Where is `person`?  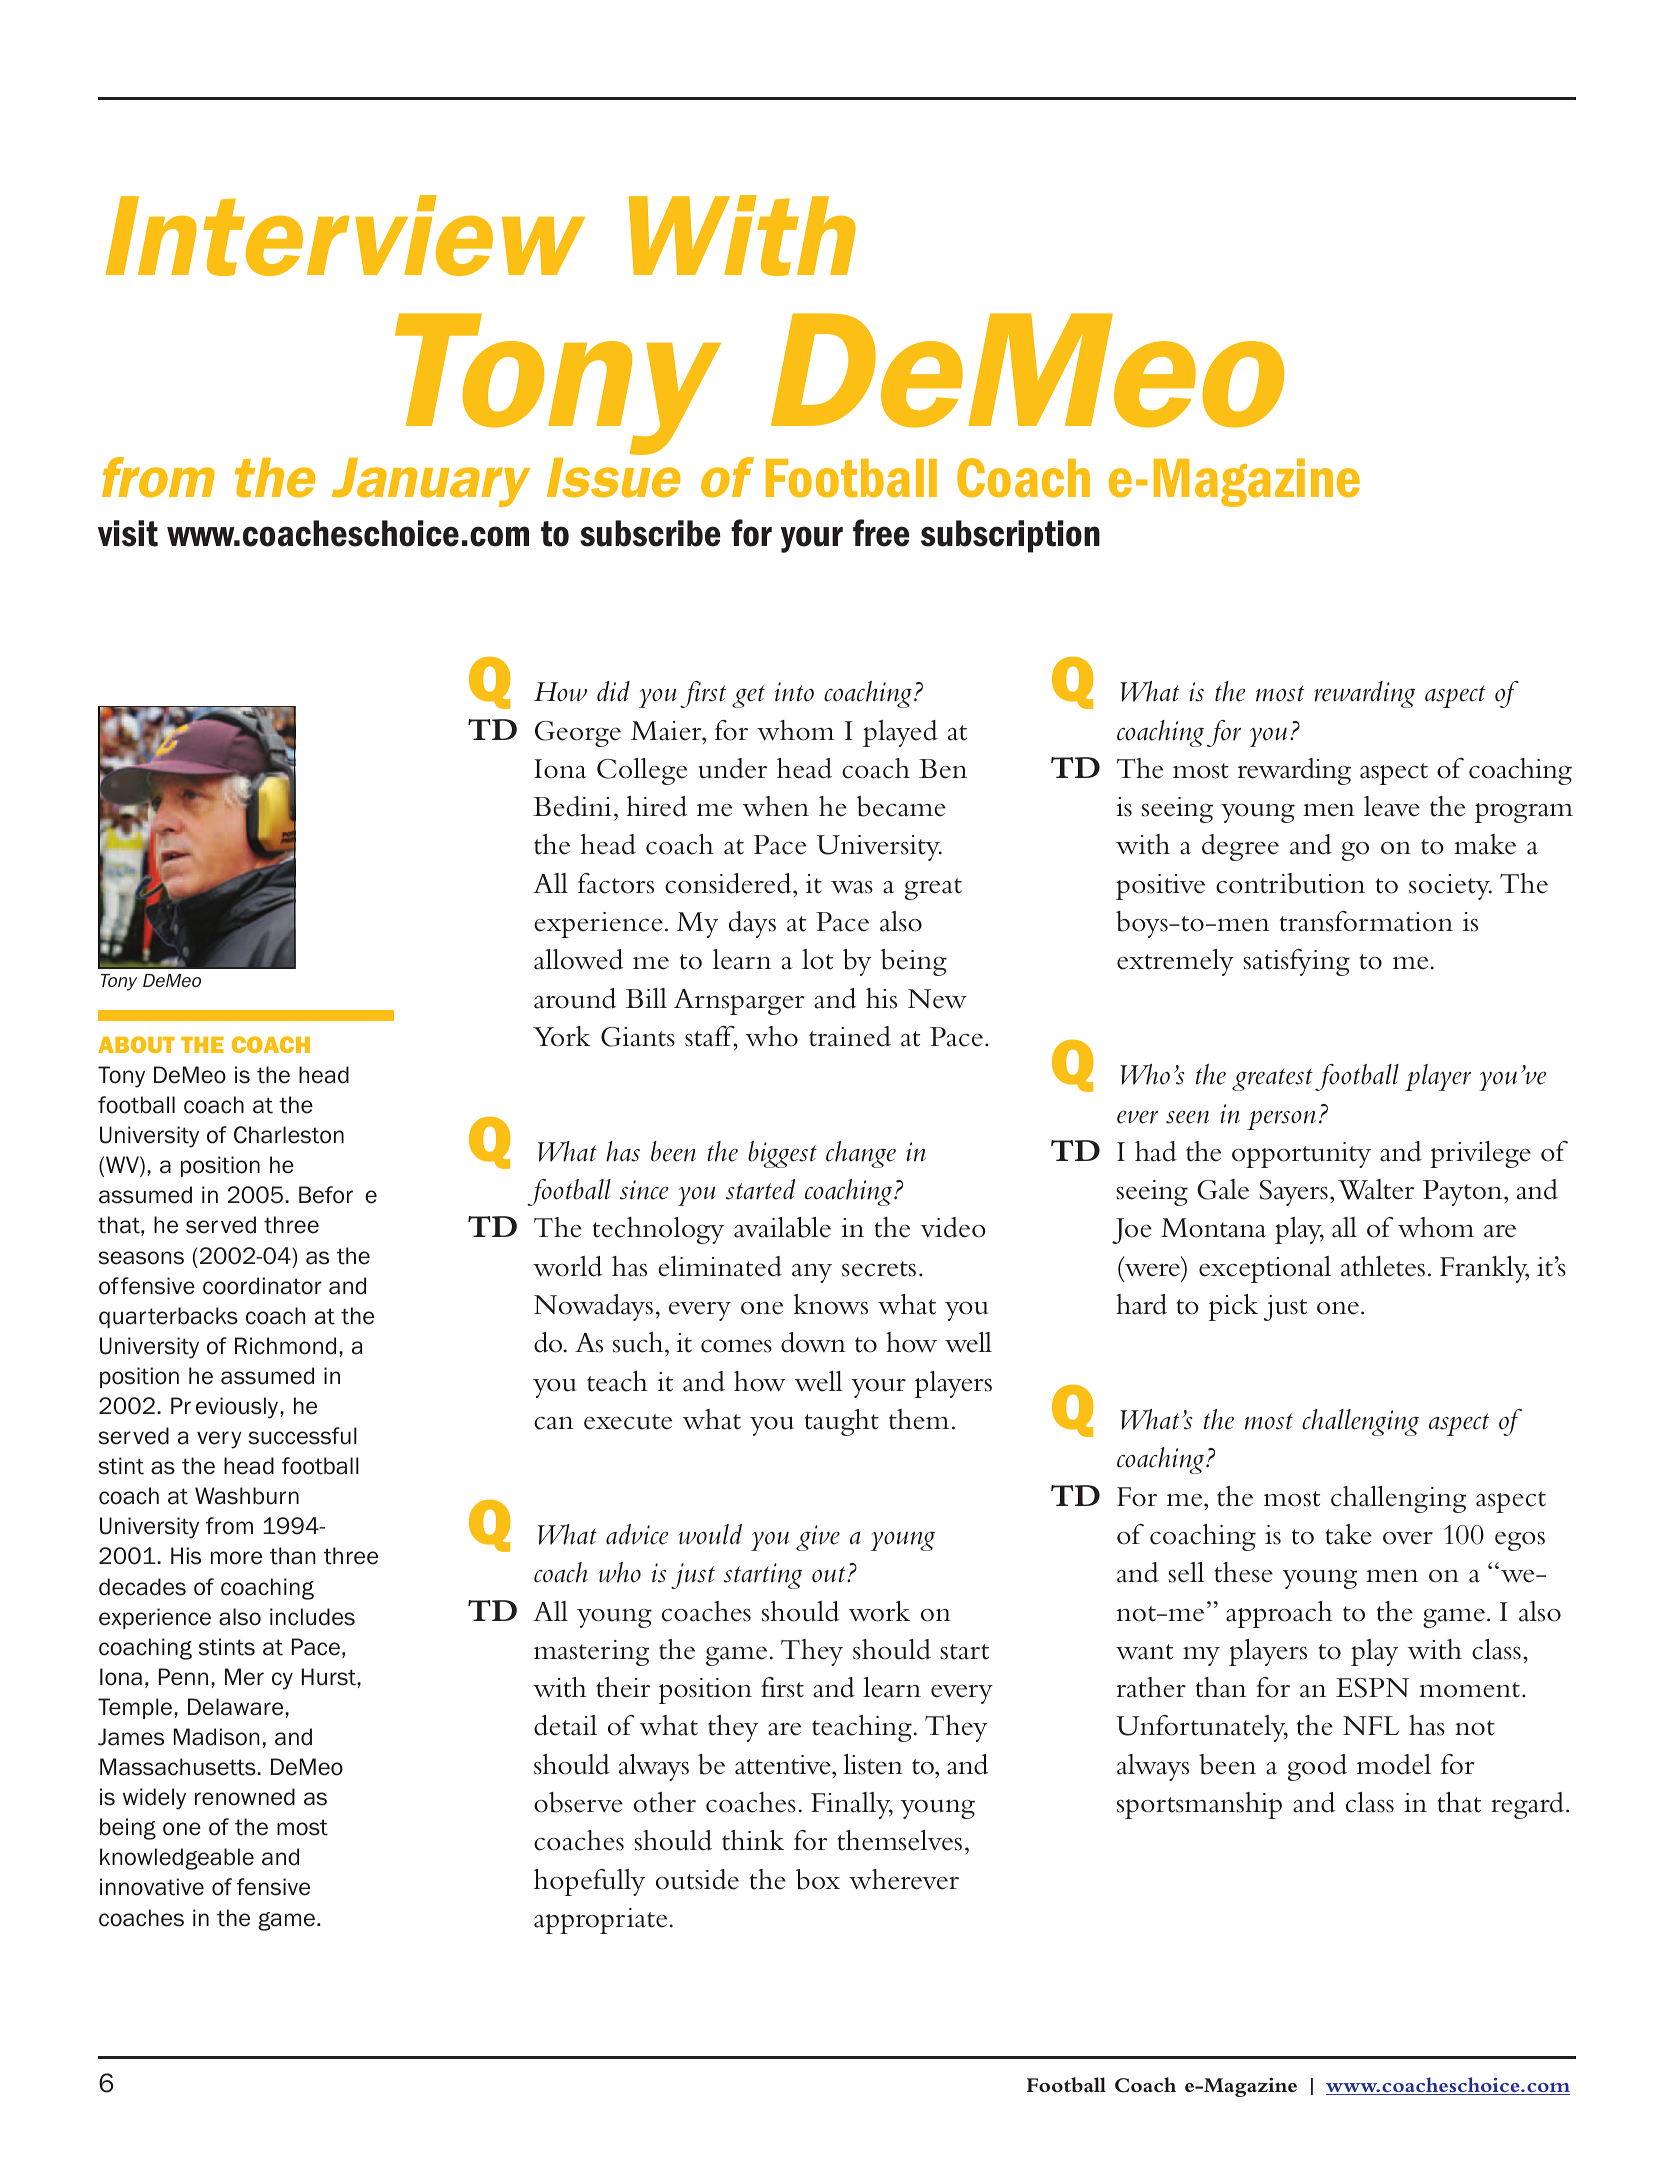 person is located at coordinates (1281, 1120).
